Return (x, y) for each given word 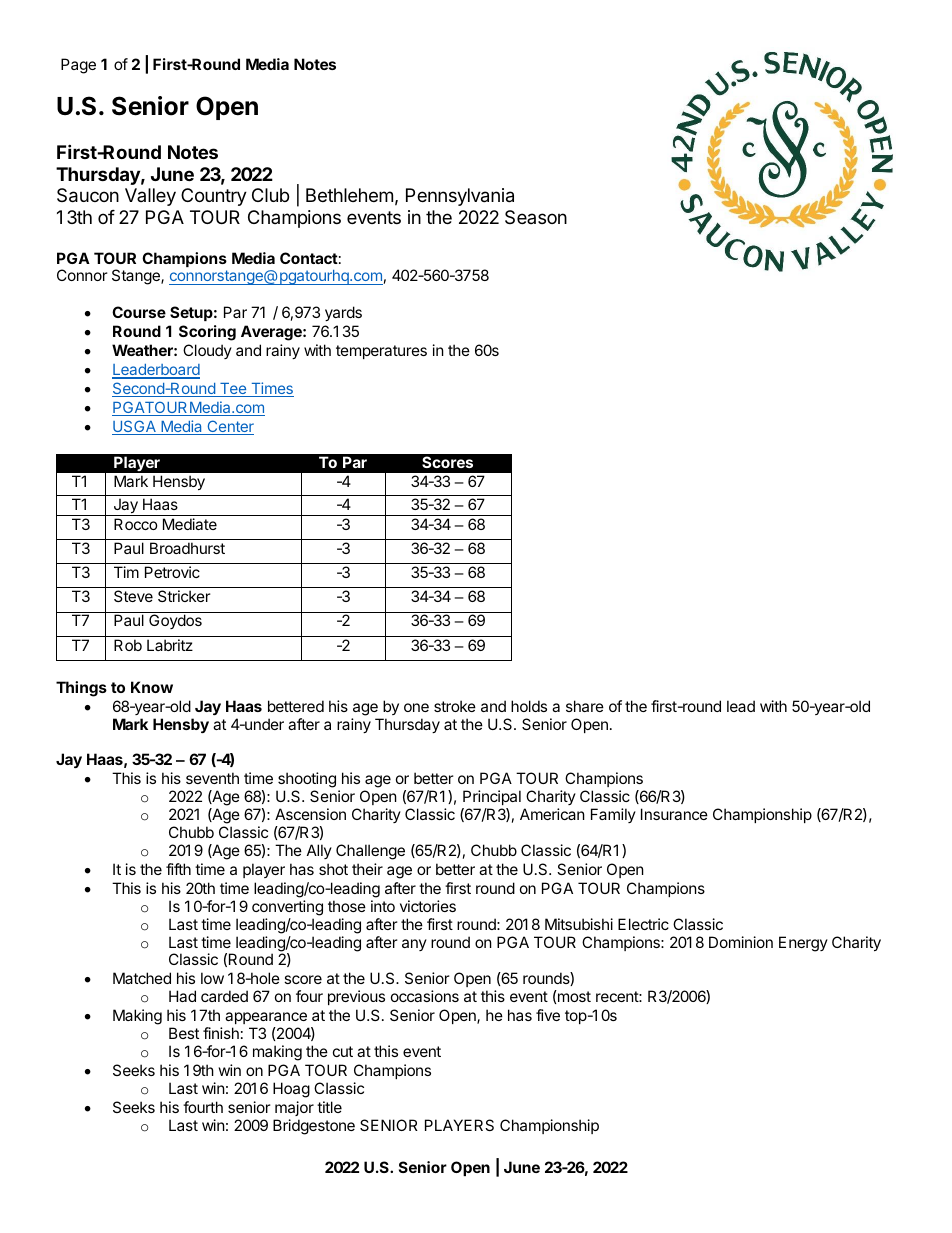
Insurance (674, 814)
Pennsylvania (460, 197)
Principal (492, 797)
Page (78, 66)
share (585, 706)
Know (152, 687)
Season (536, 217)
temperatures (381, 352)
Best (184, 1033)
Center (229, 427)
